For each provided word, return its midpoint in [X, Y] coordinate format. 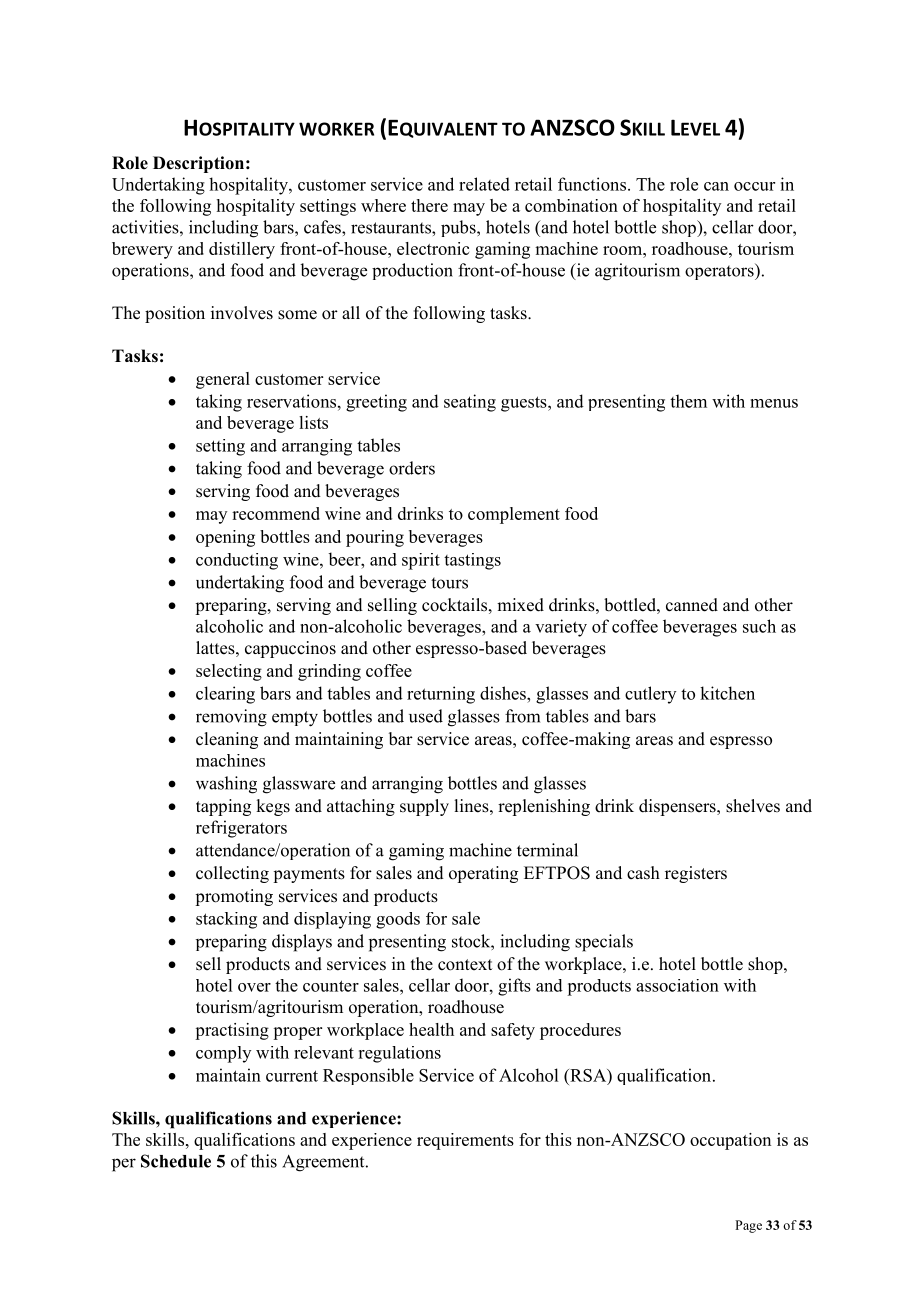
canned [692, 605]
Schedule [176, 1161]
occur [754, 186]
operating [483, 874]
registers [696, 874]
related [484, 184]
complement [514, 515]
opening [225, 538]
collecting [232, 874]
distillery [242, 250]
